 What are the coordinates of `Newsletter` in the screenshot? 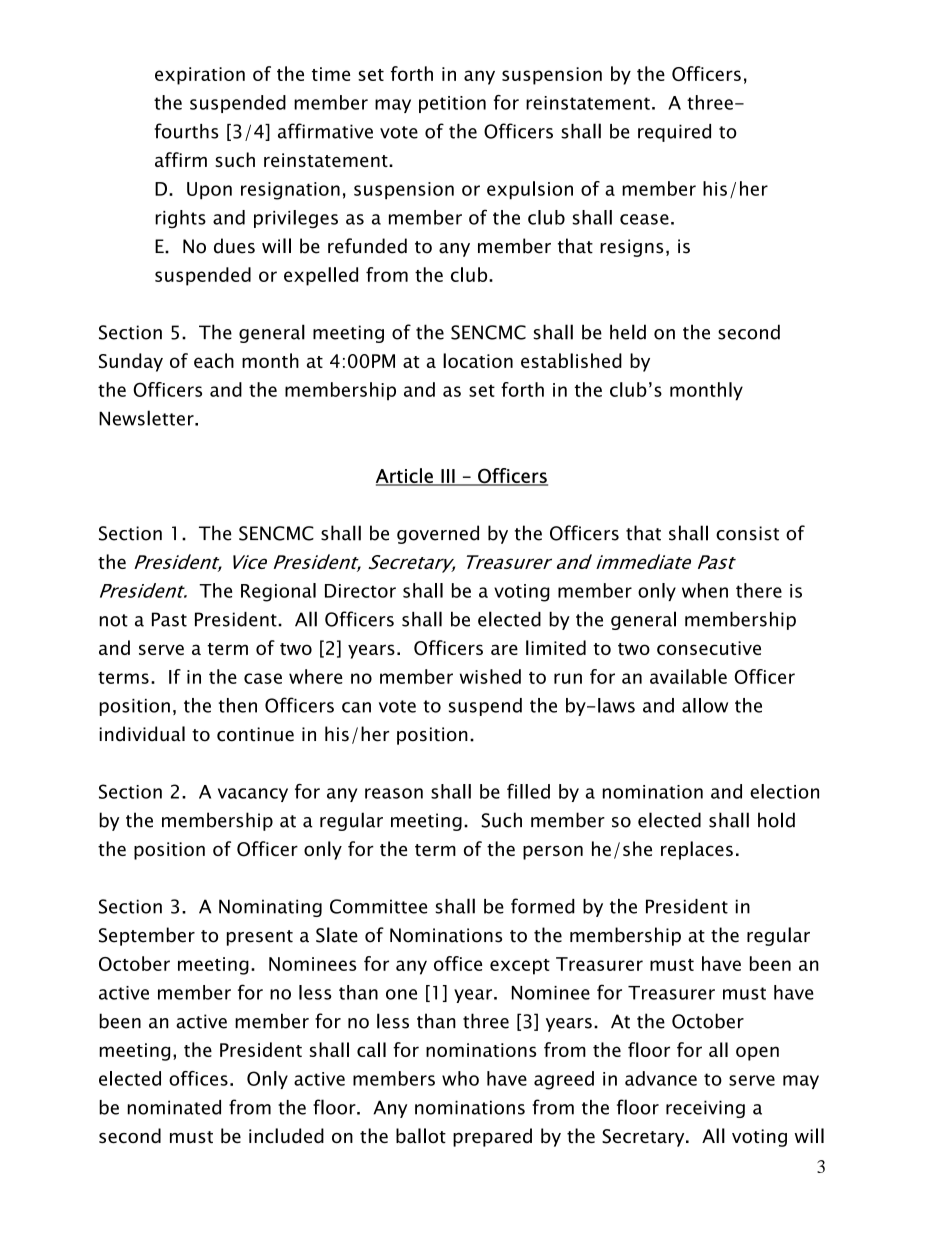 It's located at (147, 418).
